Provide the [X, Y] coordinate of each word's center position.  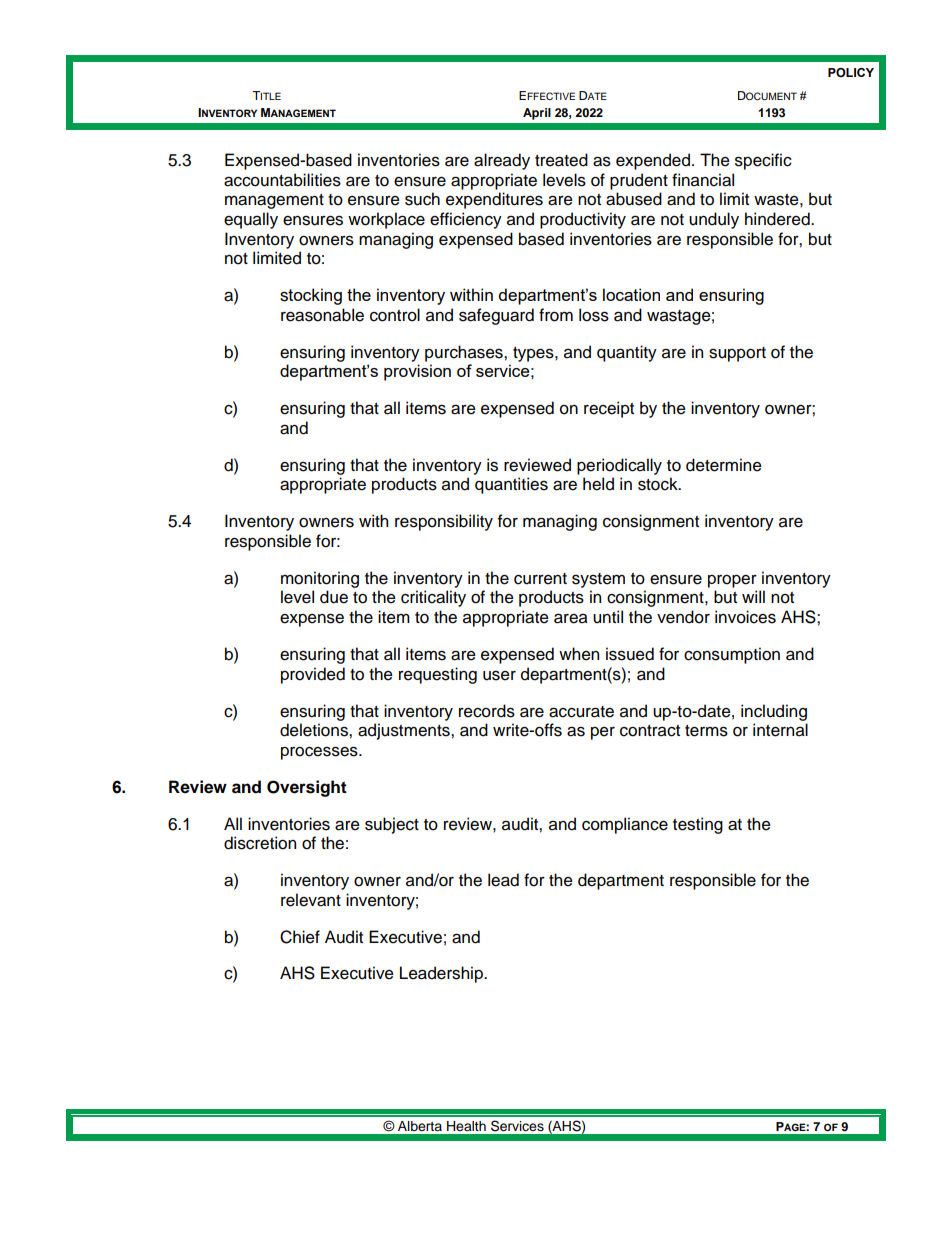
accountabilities [282, 180]
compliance [625, 825]
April [537, 114]
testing [698, 825]
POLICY [851, 72]
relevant [311, 900]
